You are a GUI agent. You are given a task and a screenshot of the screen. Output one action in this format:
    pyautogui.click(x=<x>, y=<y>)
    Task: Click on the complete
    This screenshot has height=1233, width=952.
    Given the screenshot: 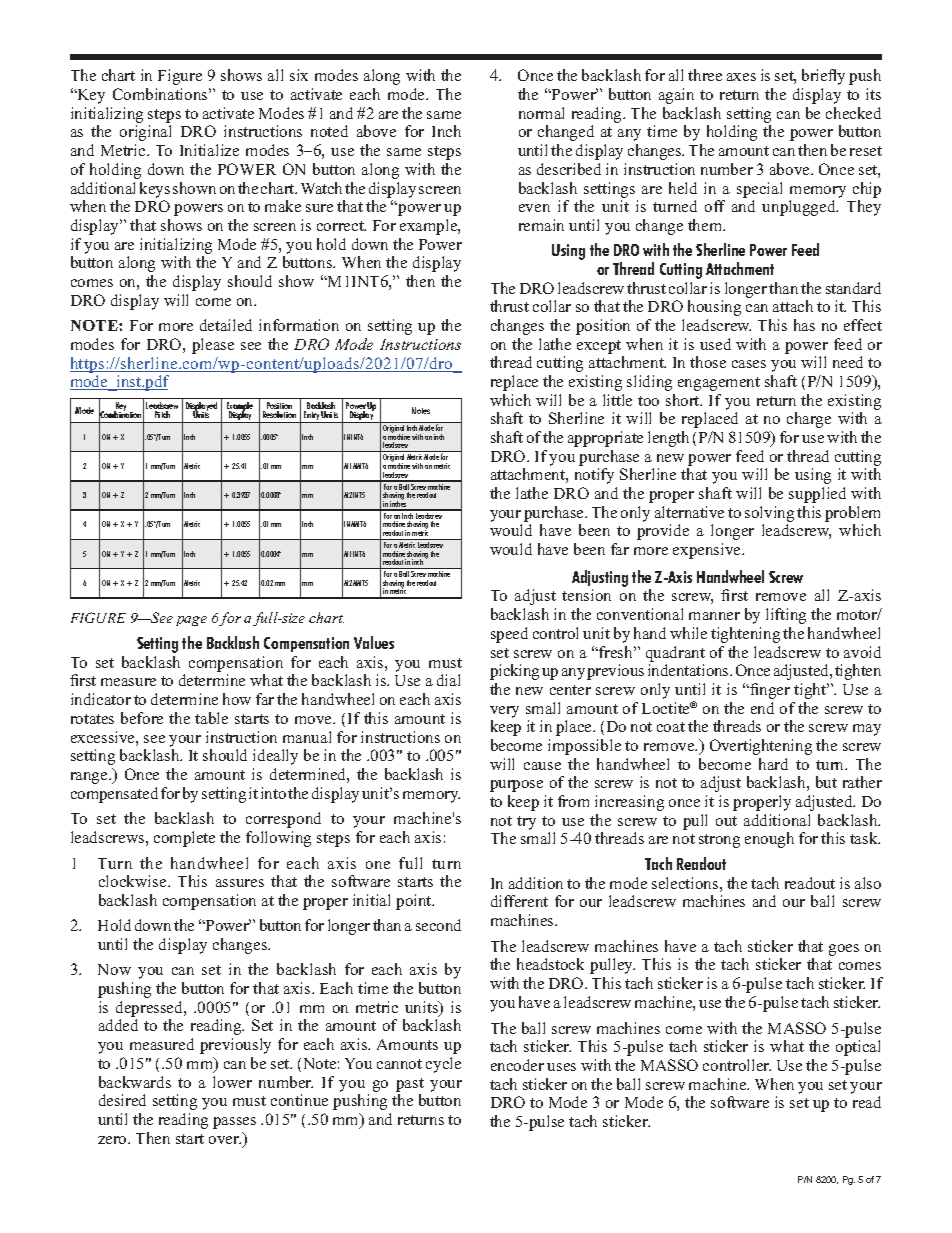 What is the action you would take?
    pyautogui.click(x=184, y=839)
